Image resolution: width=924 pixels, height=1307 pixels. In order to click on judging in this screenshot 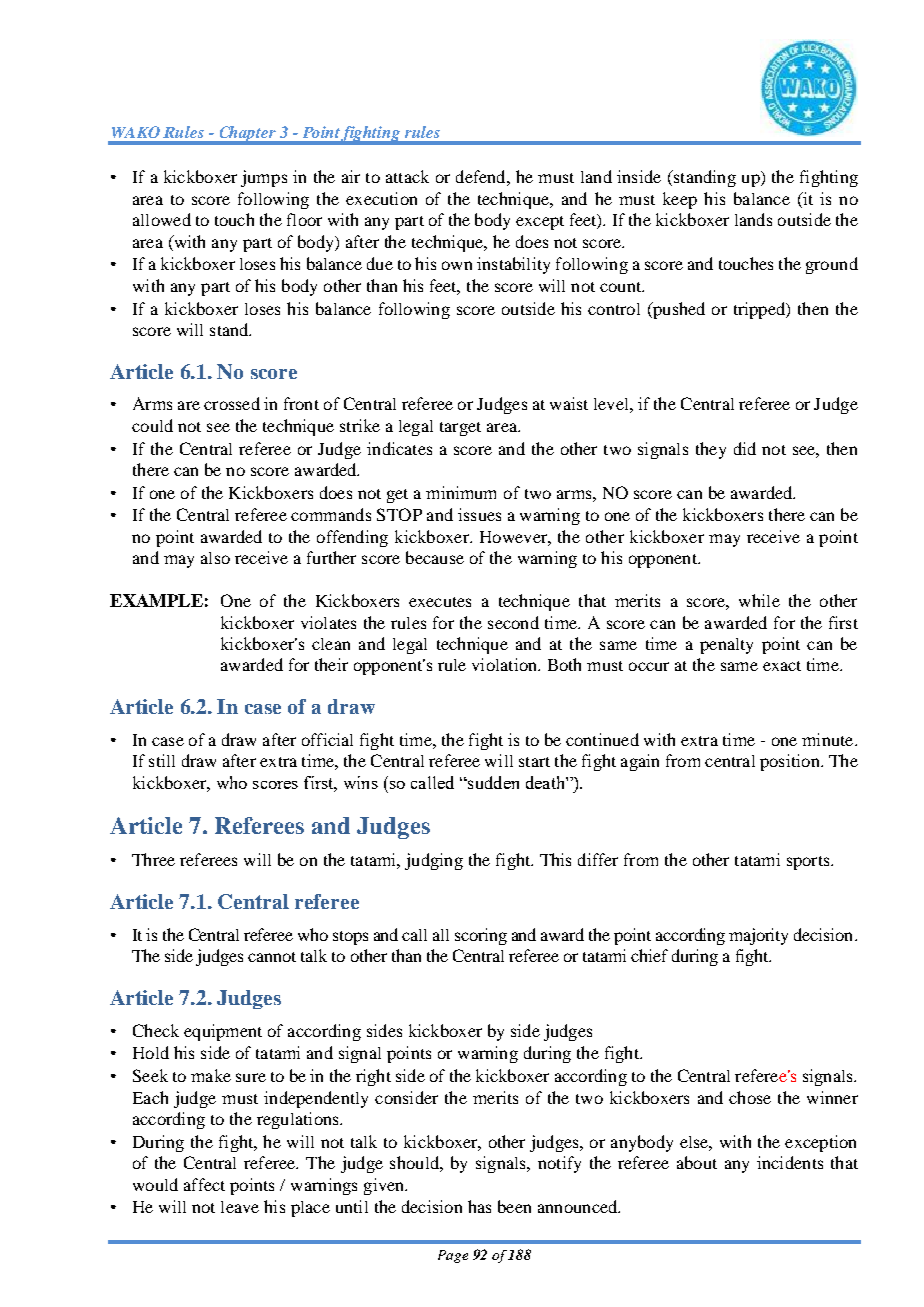, I will do `click(434, 861)`.
